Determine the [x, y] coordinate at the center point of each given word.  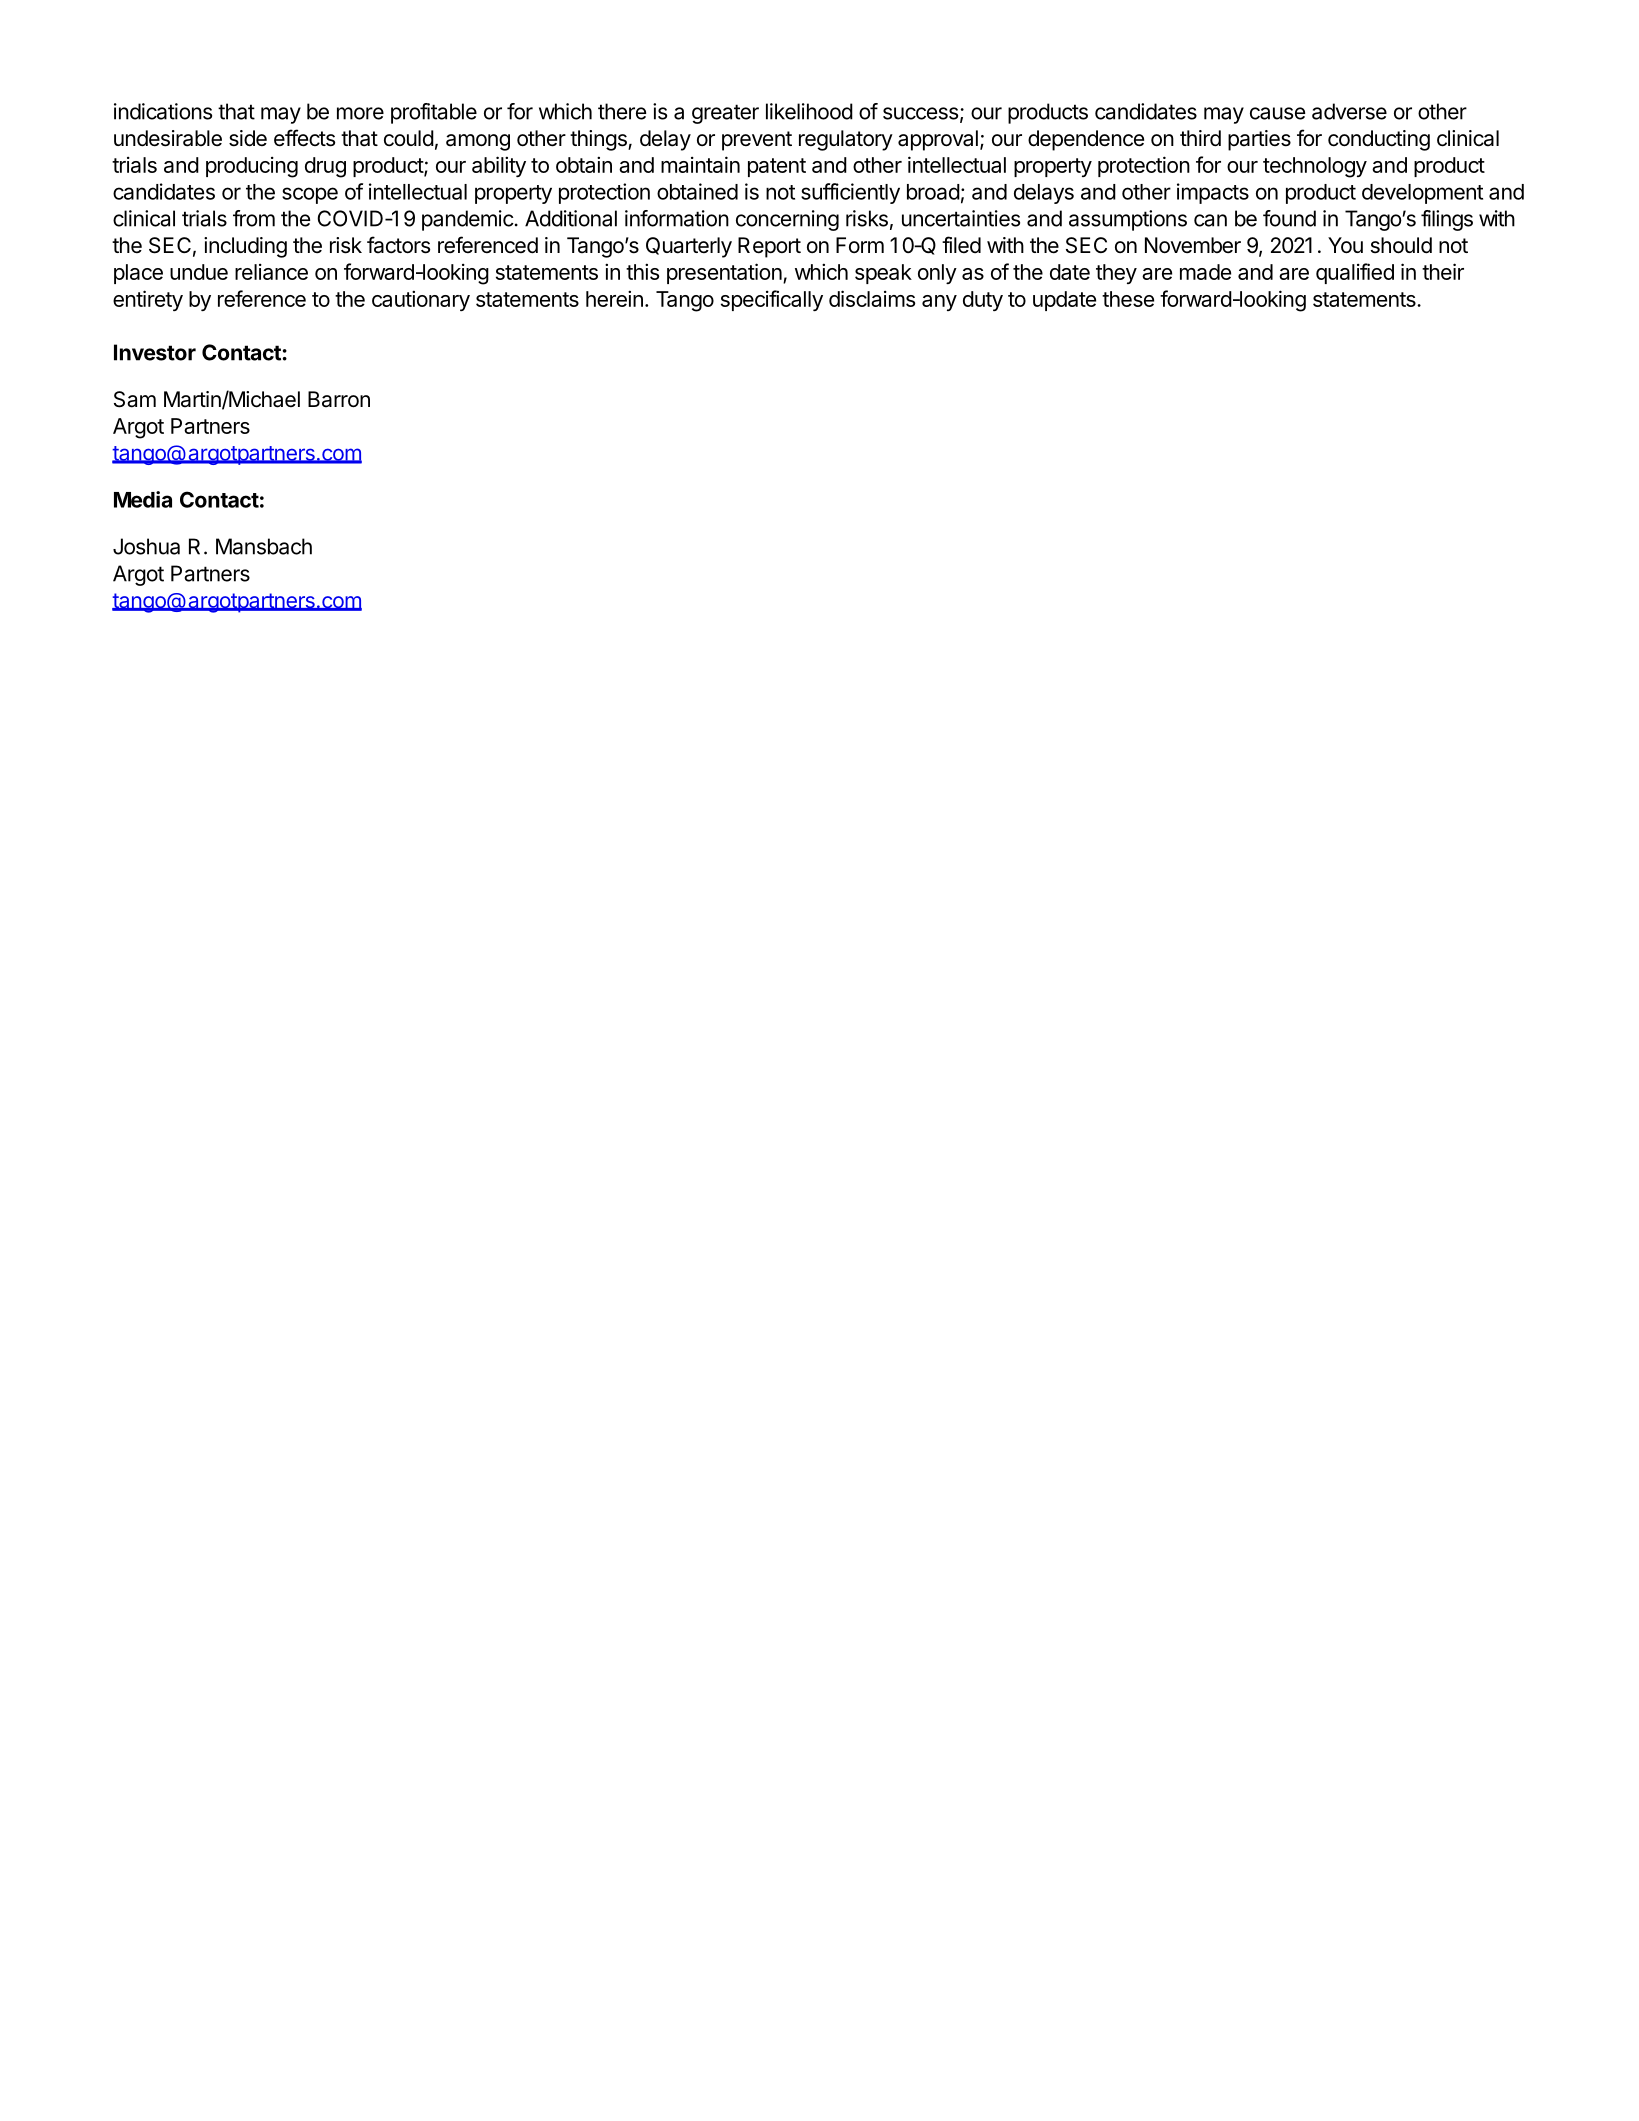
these [1128, 299]
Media [143, 499]
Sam [135, 399]
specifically [772, 300]
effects [304, 138]
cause [1277, 113]
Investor [155, 352]
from [254, 218]
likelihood [809, 111]
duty [983, 301]
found [1289, 218]
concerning [787, 220]
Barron [339, 399]
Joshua [146, 546]
